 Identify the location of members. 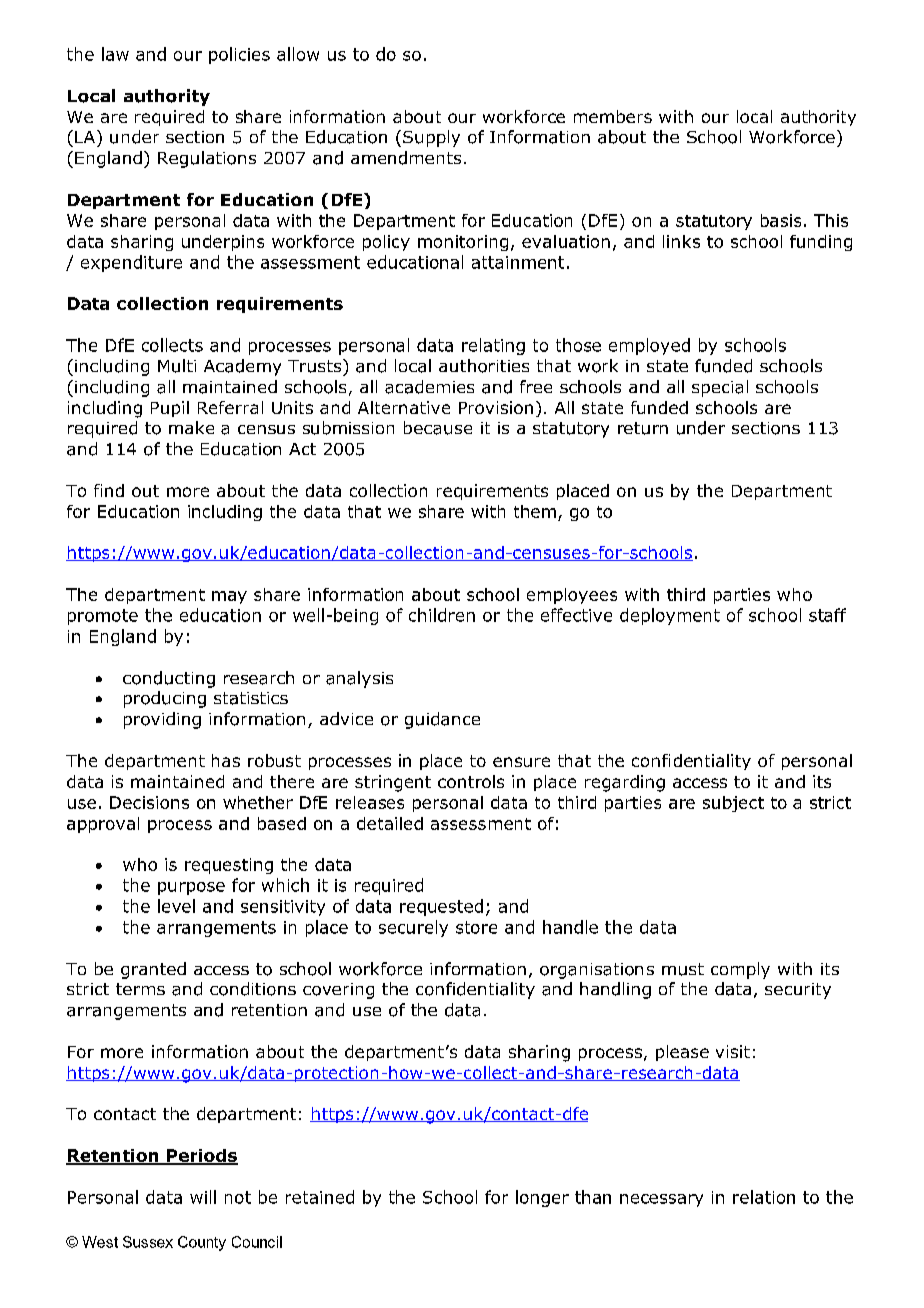
(613, 116).
